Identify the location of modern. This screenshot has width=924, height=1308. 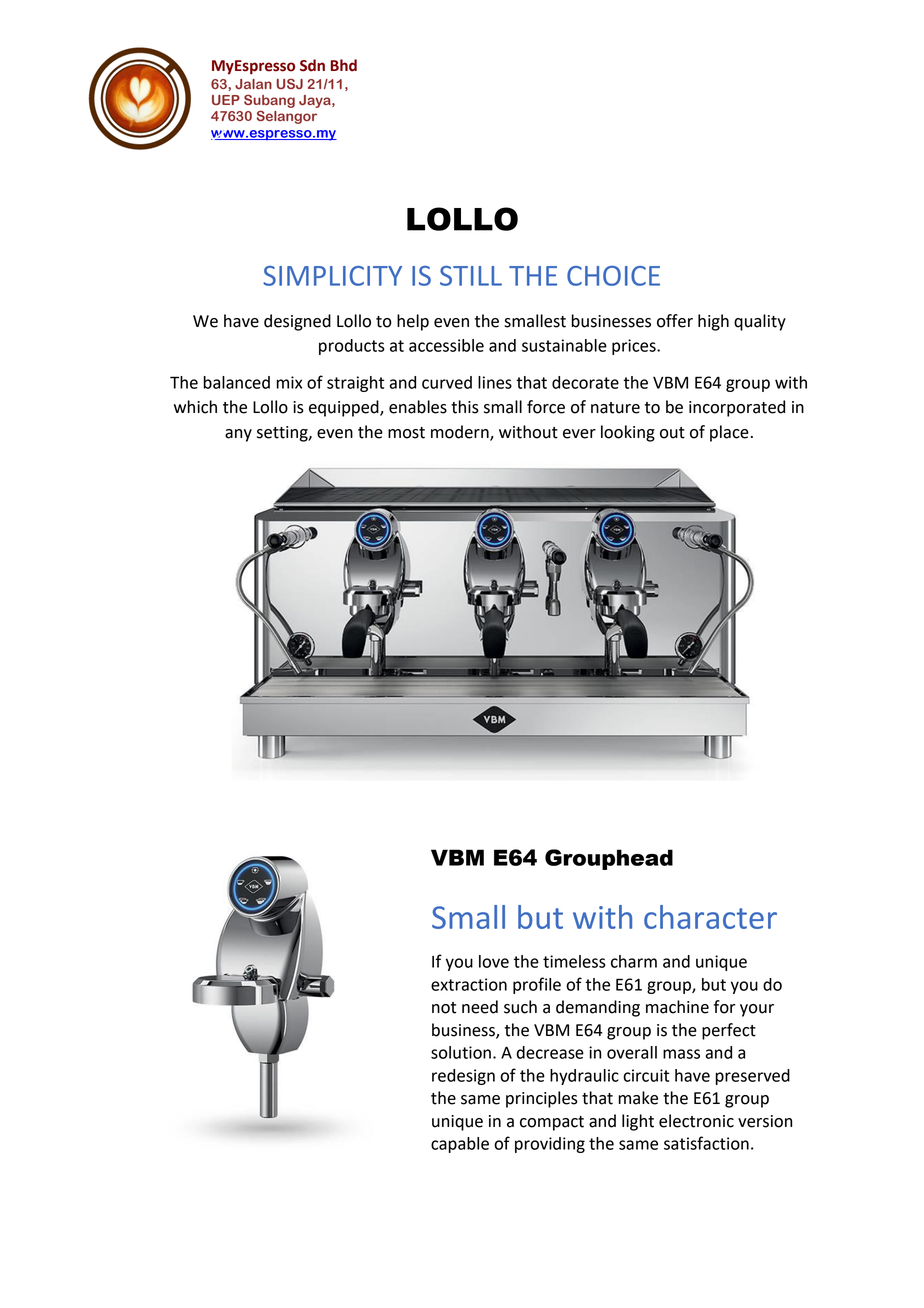
(461, 432).
